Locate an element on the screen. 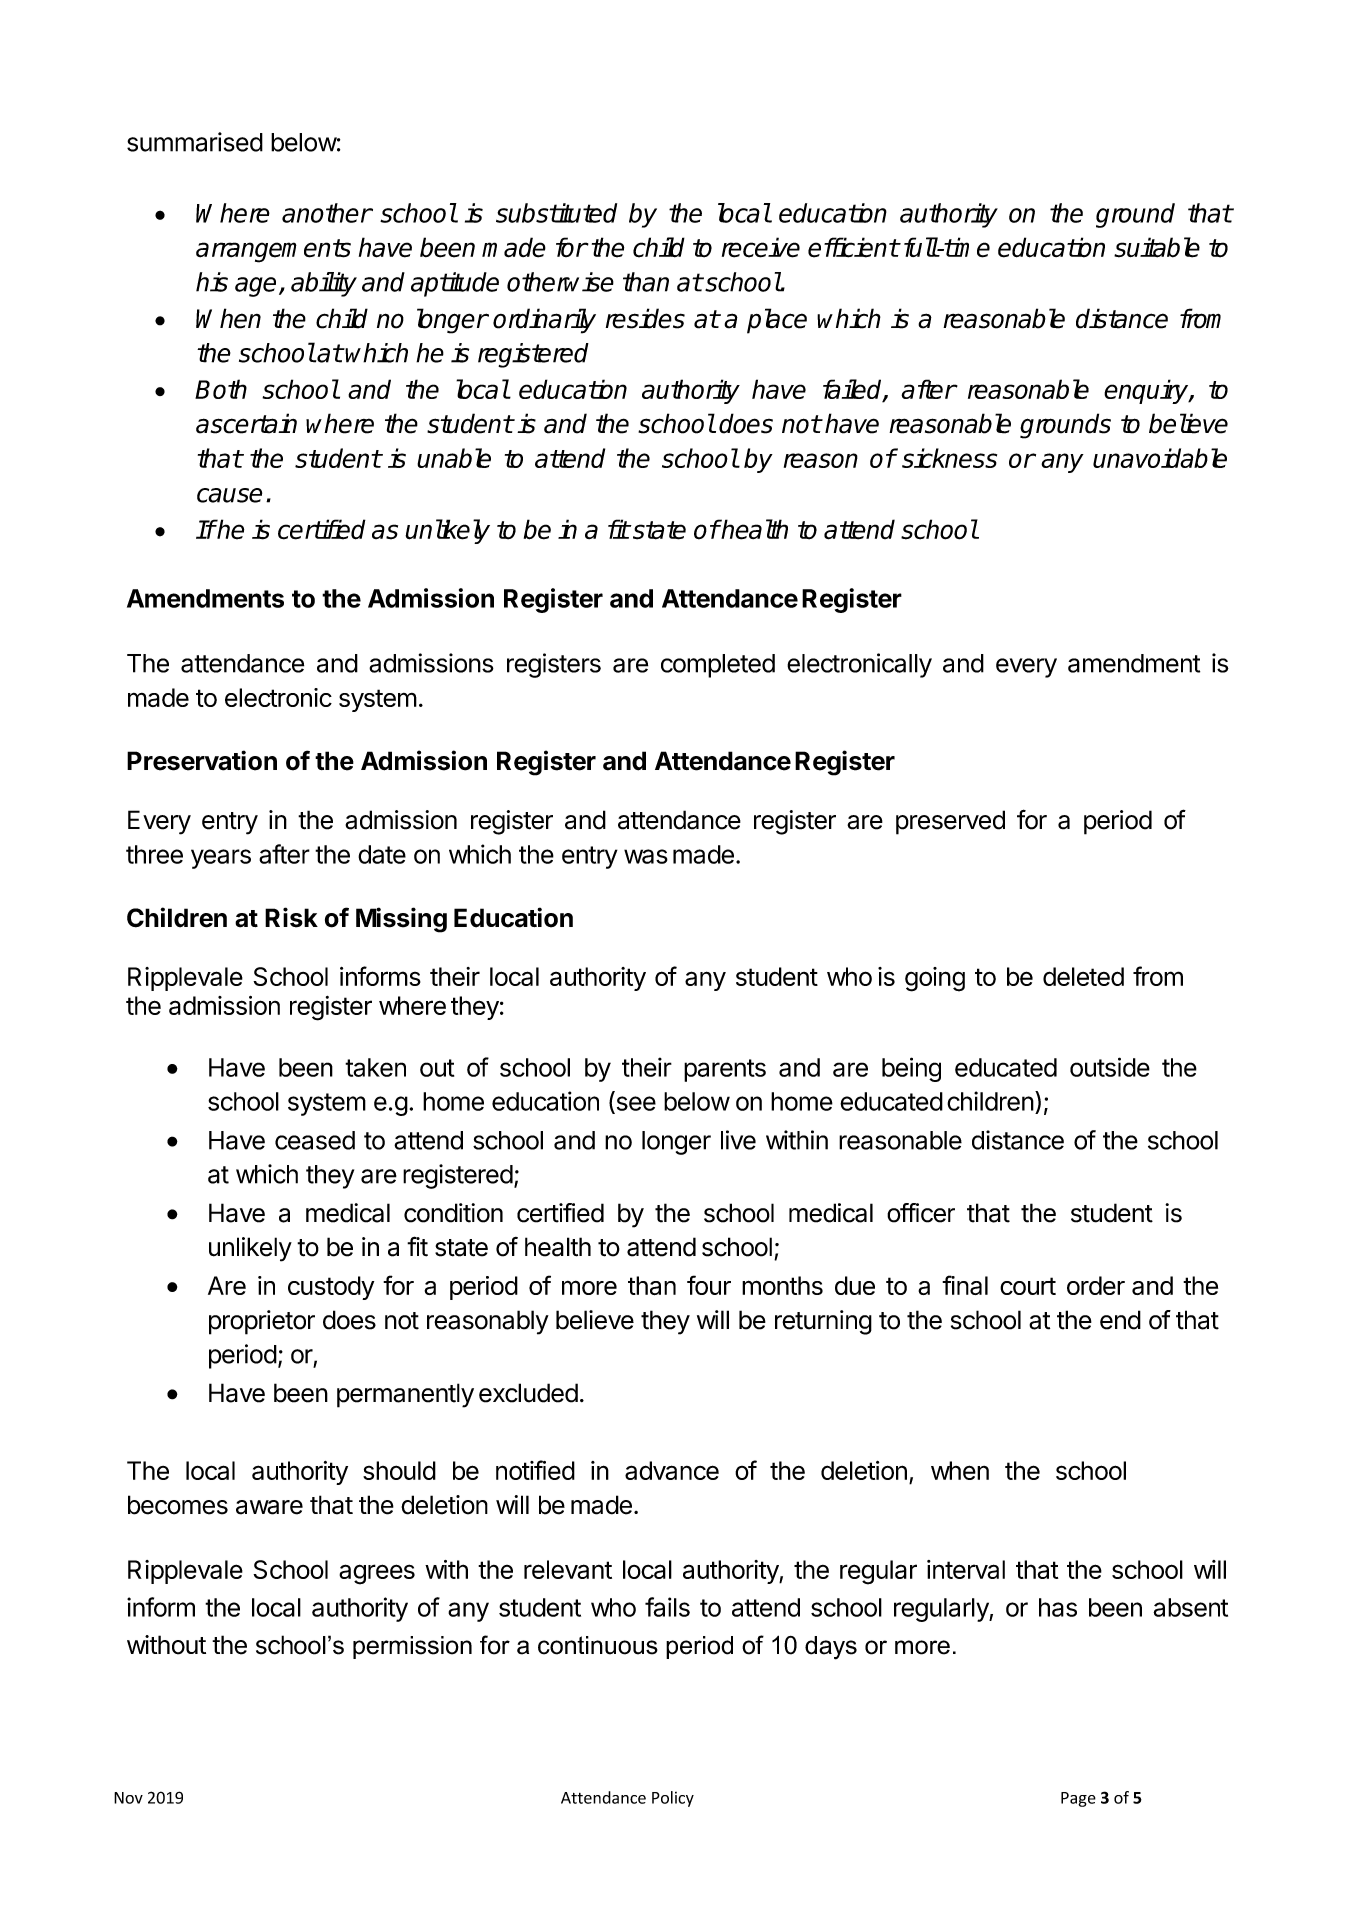 This screenshot has width=1357, height=1919. Policy is located at coordinates (673, 1799).
